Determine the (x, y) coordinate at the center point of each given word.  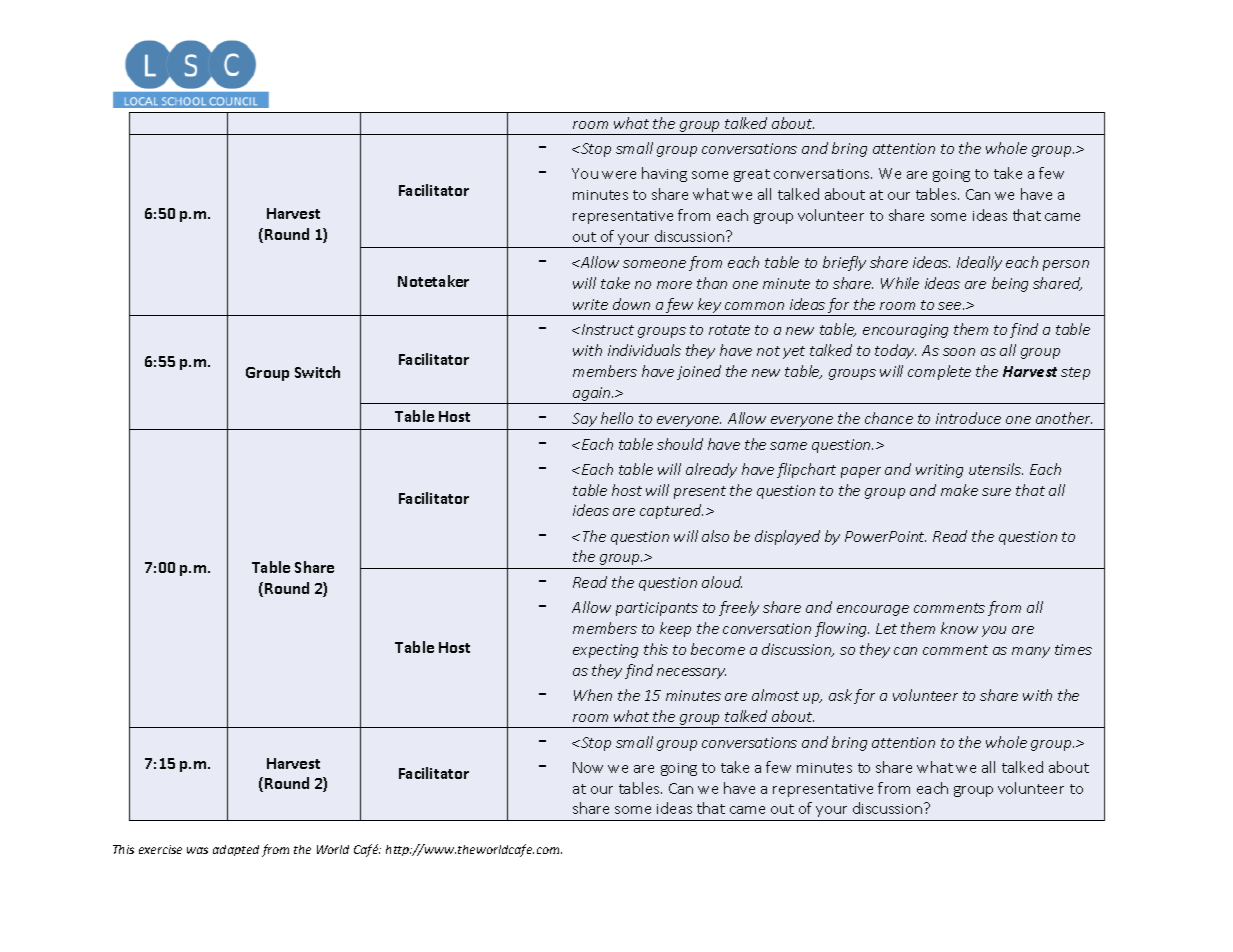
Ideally (979, 263)
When (593, 695)
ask (840, 695)
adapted (236, 850)
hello (617, 418)
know (959, 628)
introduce (968, 418)
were (619, 175)
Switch (317, 372)
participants (657, 609)
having (664, 174)
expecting (605, 651)
